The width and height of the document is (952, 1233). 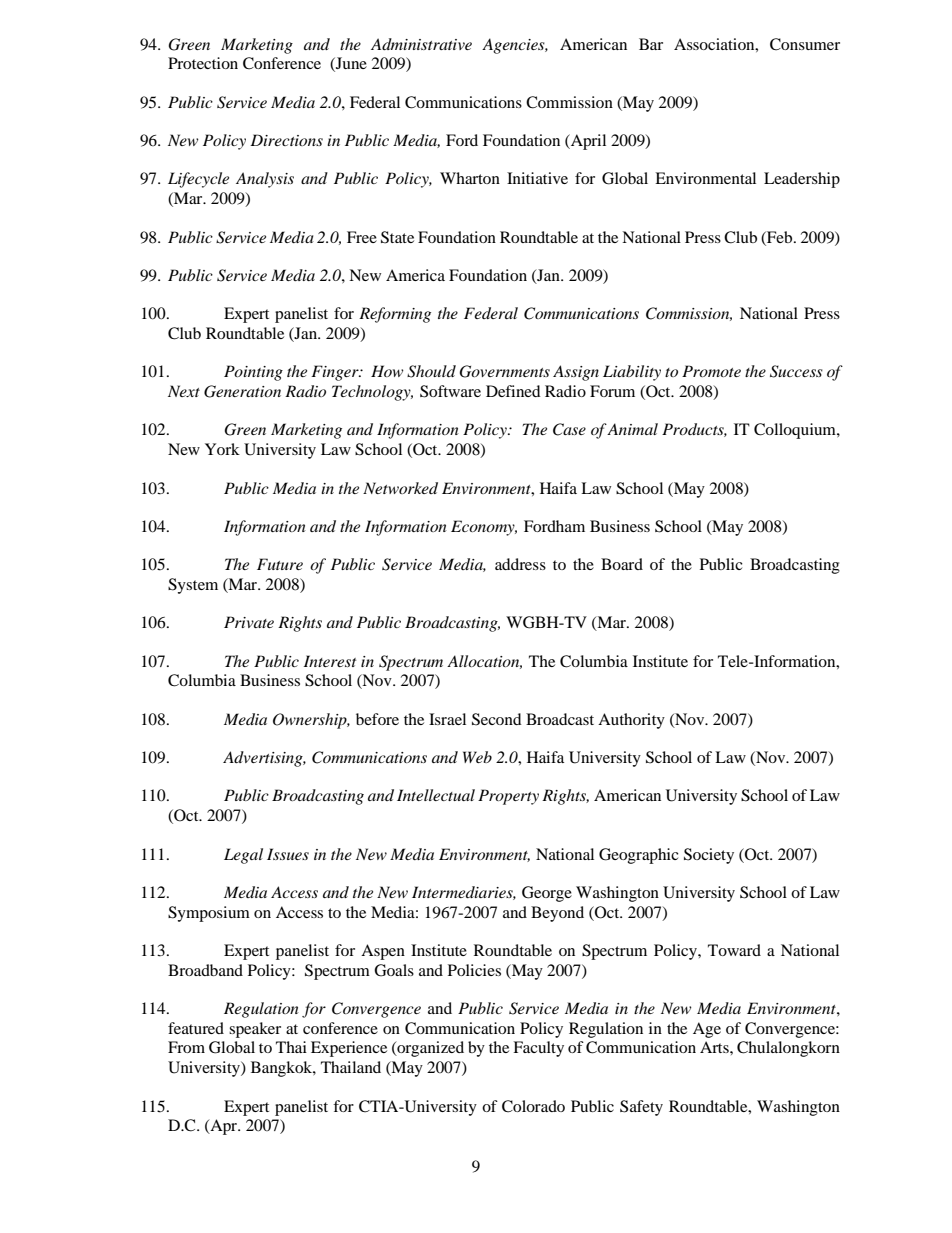 What do you see at coordinates (520, 564) in the document?
I see `address` at bounding box center [520, 564].
